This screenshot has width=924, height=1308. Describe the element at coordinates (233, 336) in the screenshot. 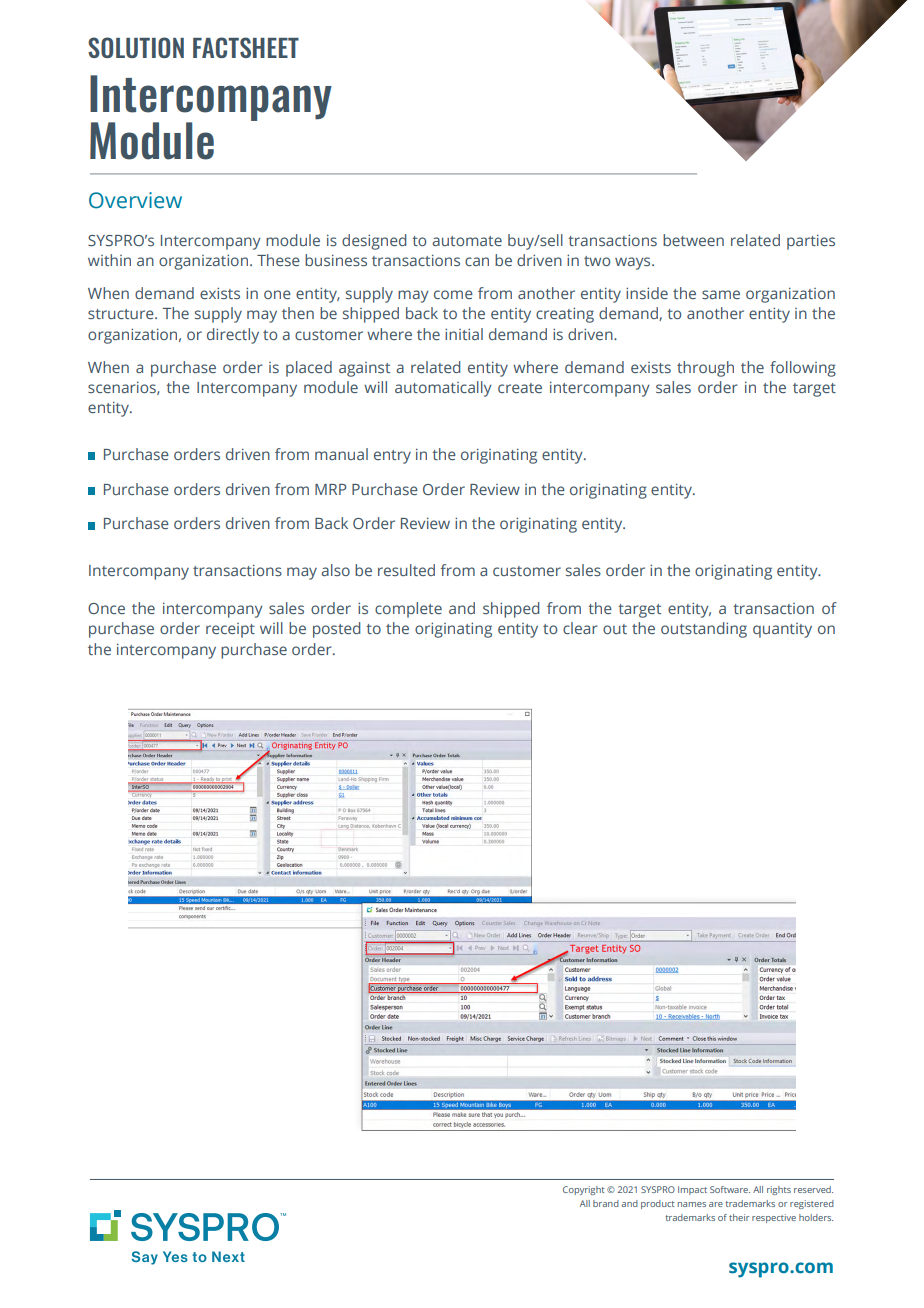

I see `directly` at that location.
